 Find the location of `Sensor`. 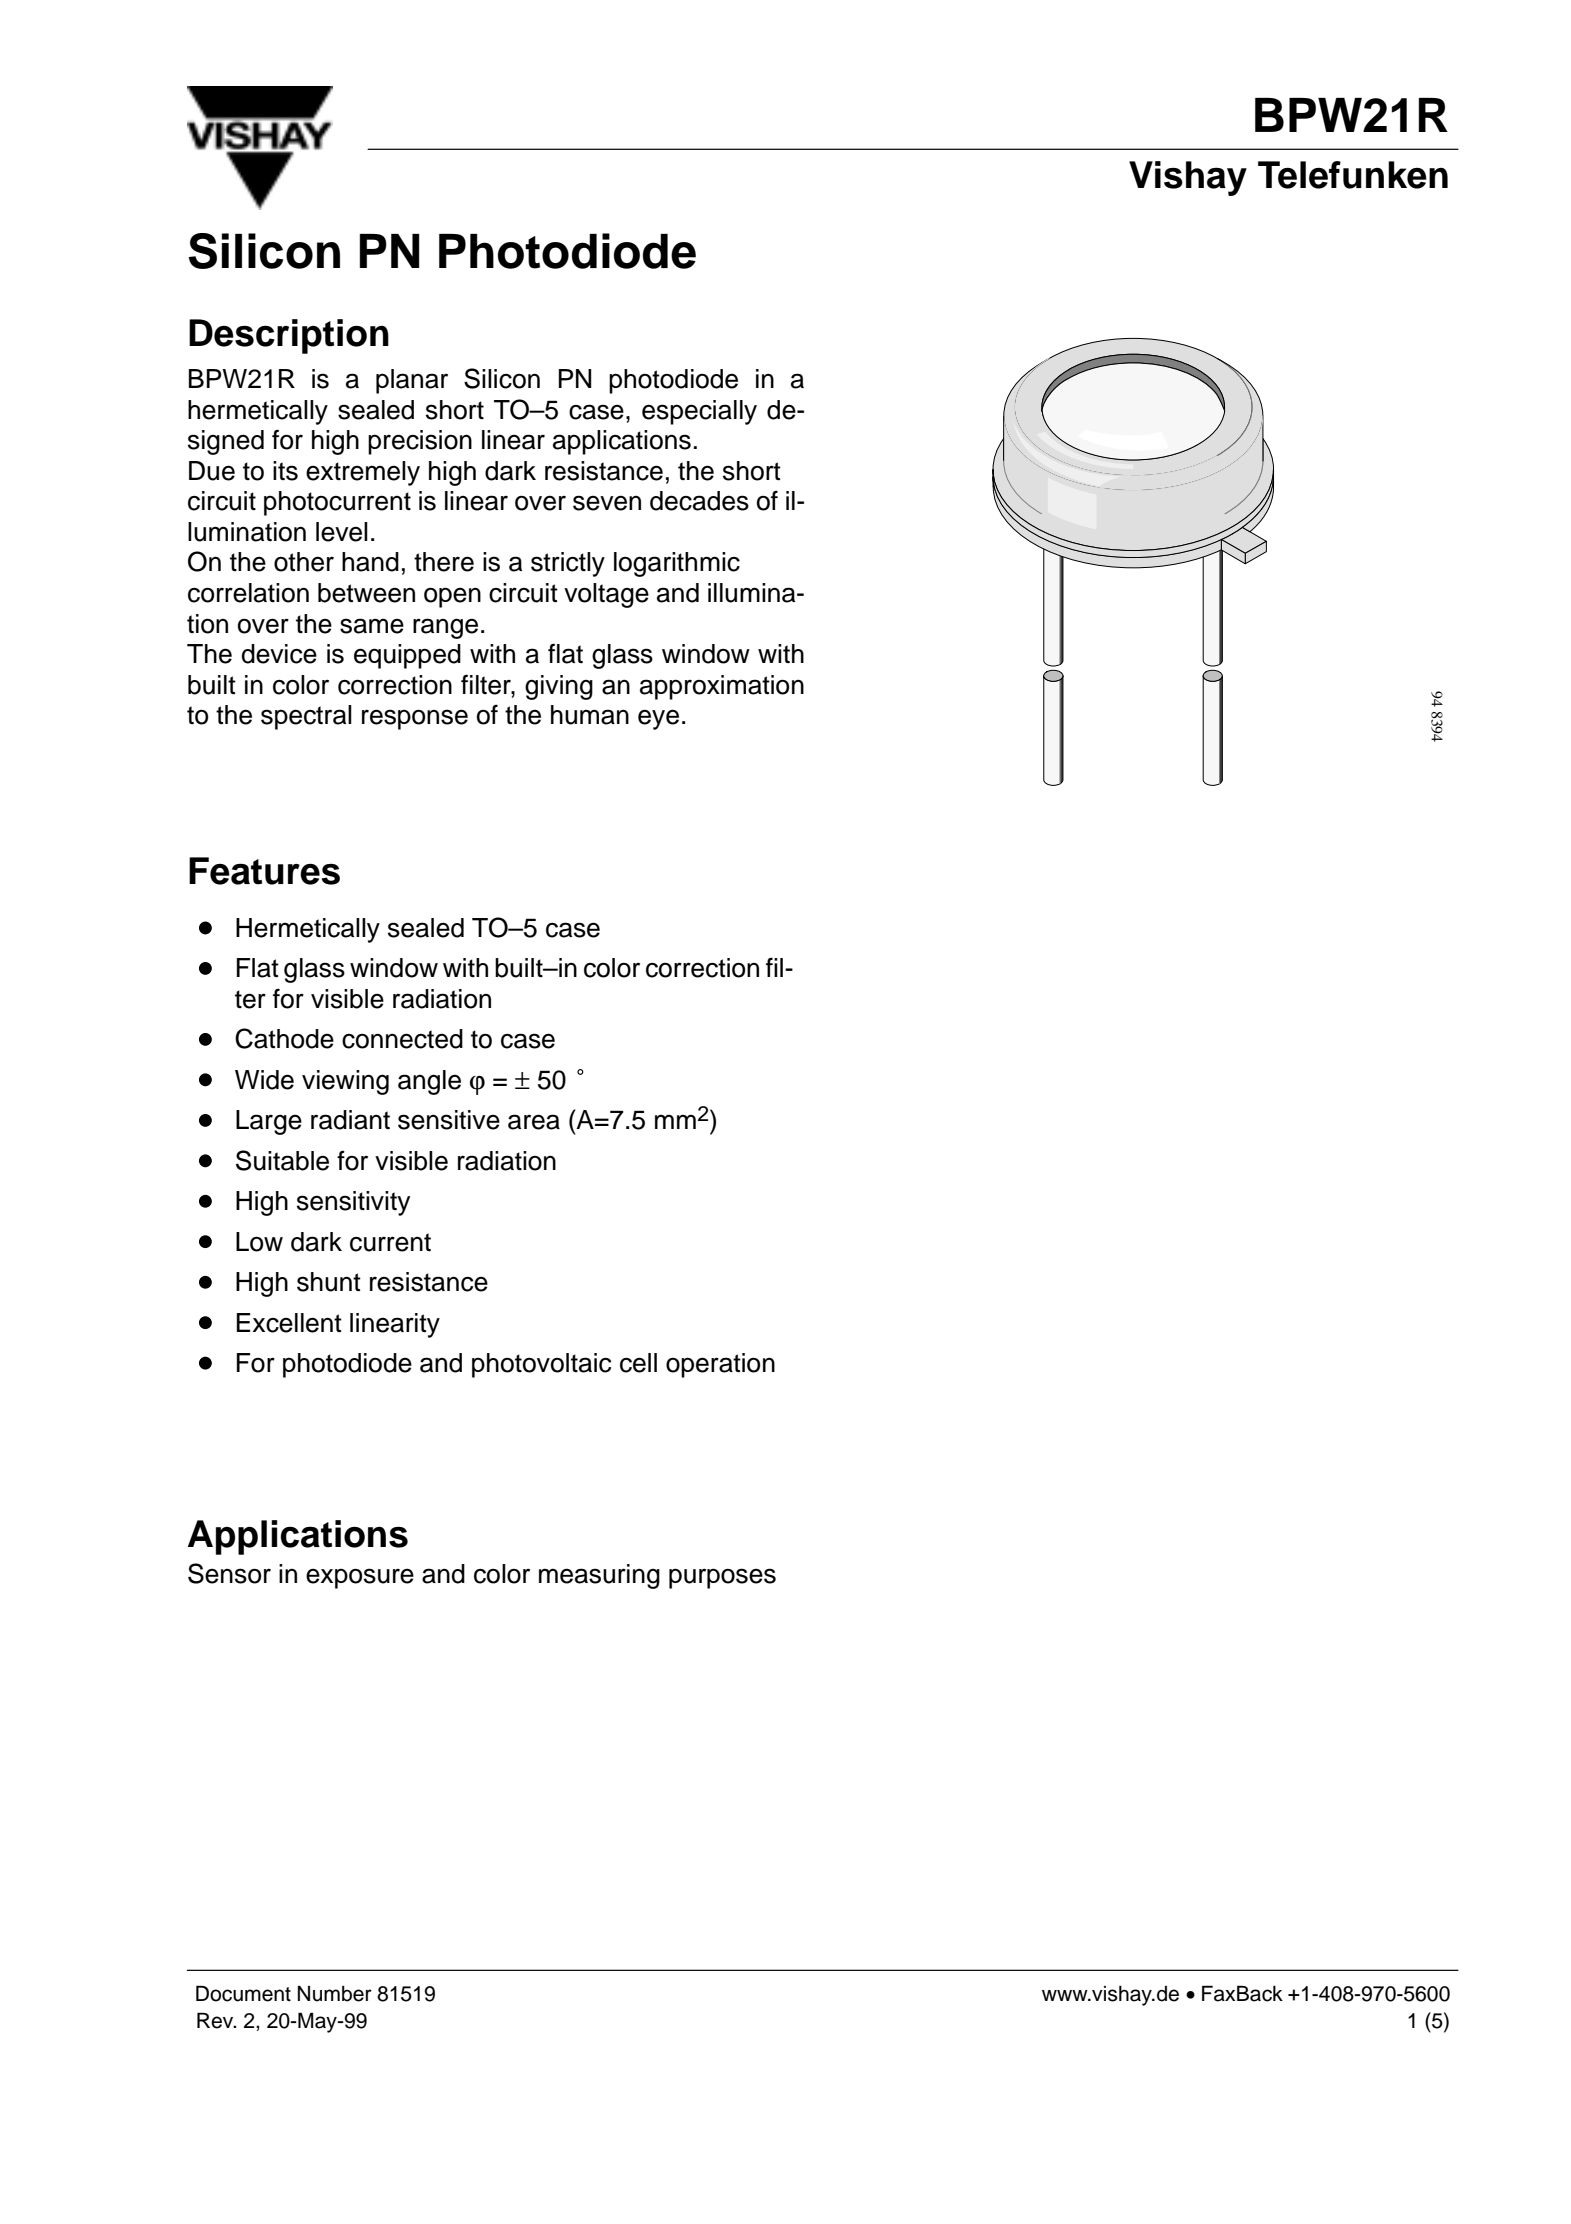

Sensor is located at coordinates (229, 1573).
